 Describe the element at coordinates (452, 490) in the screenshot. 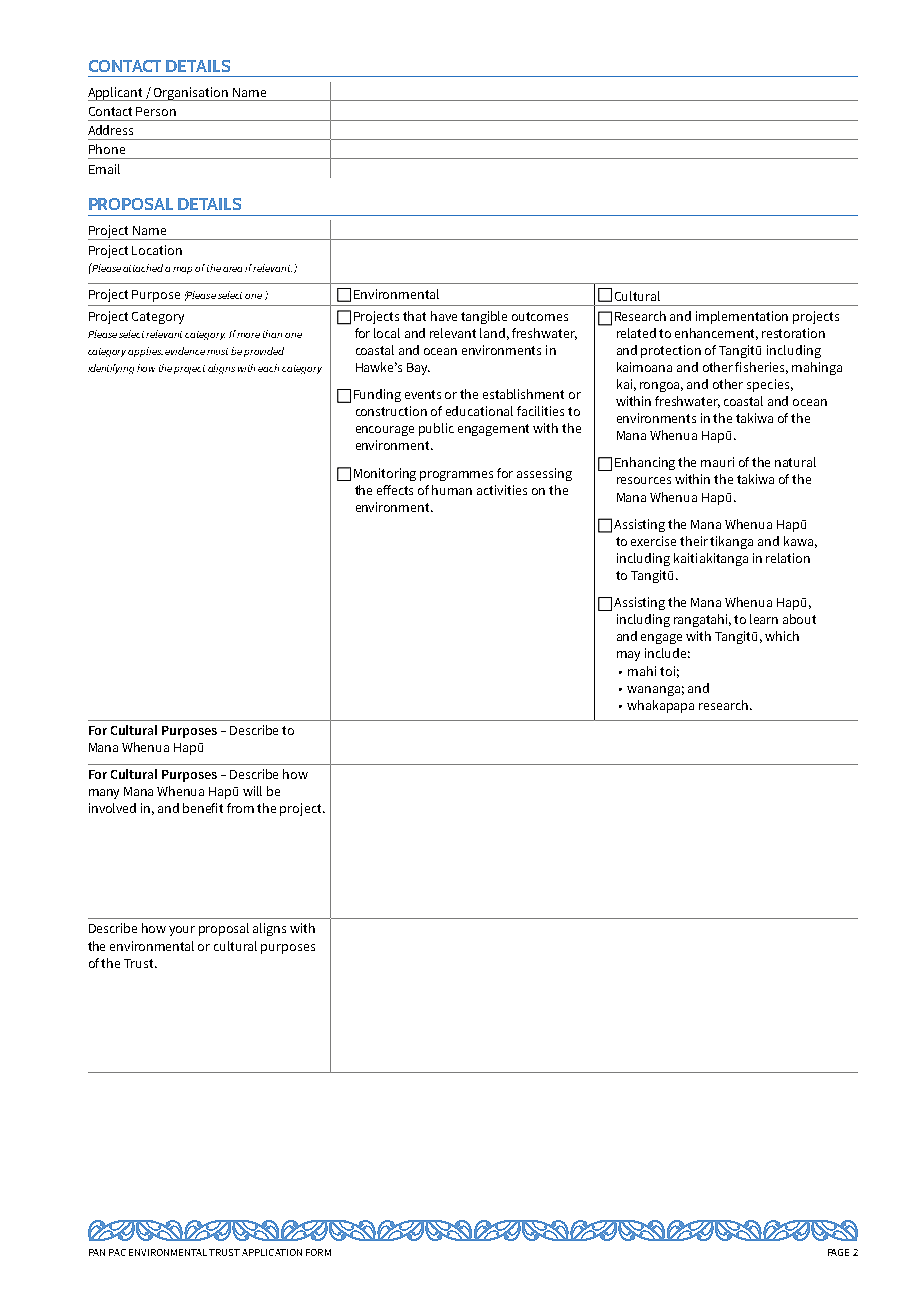

I see `human` at that location.
